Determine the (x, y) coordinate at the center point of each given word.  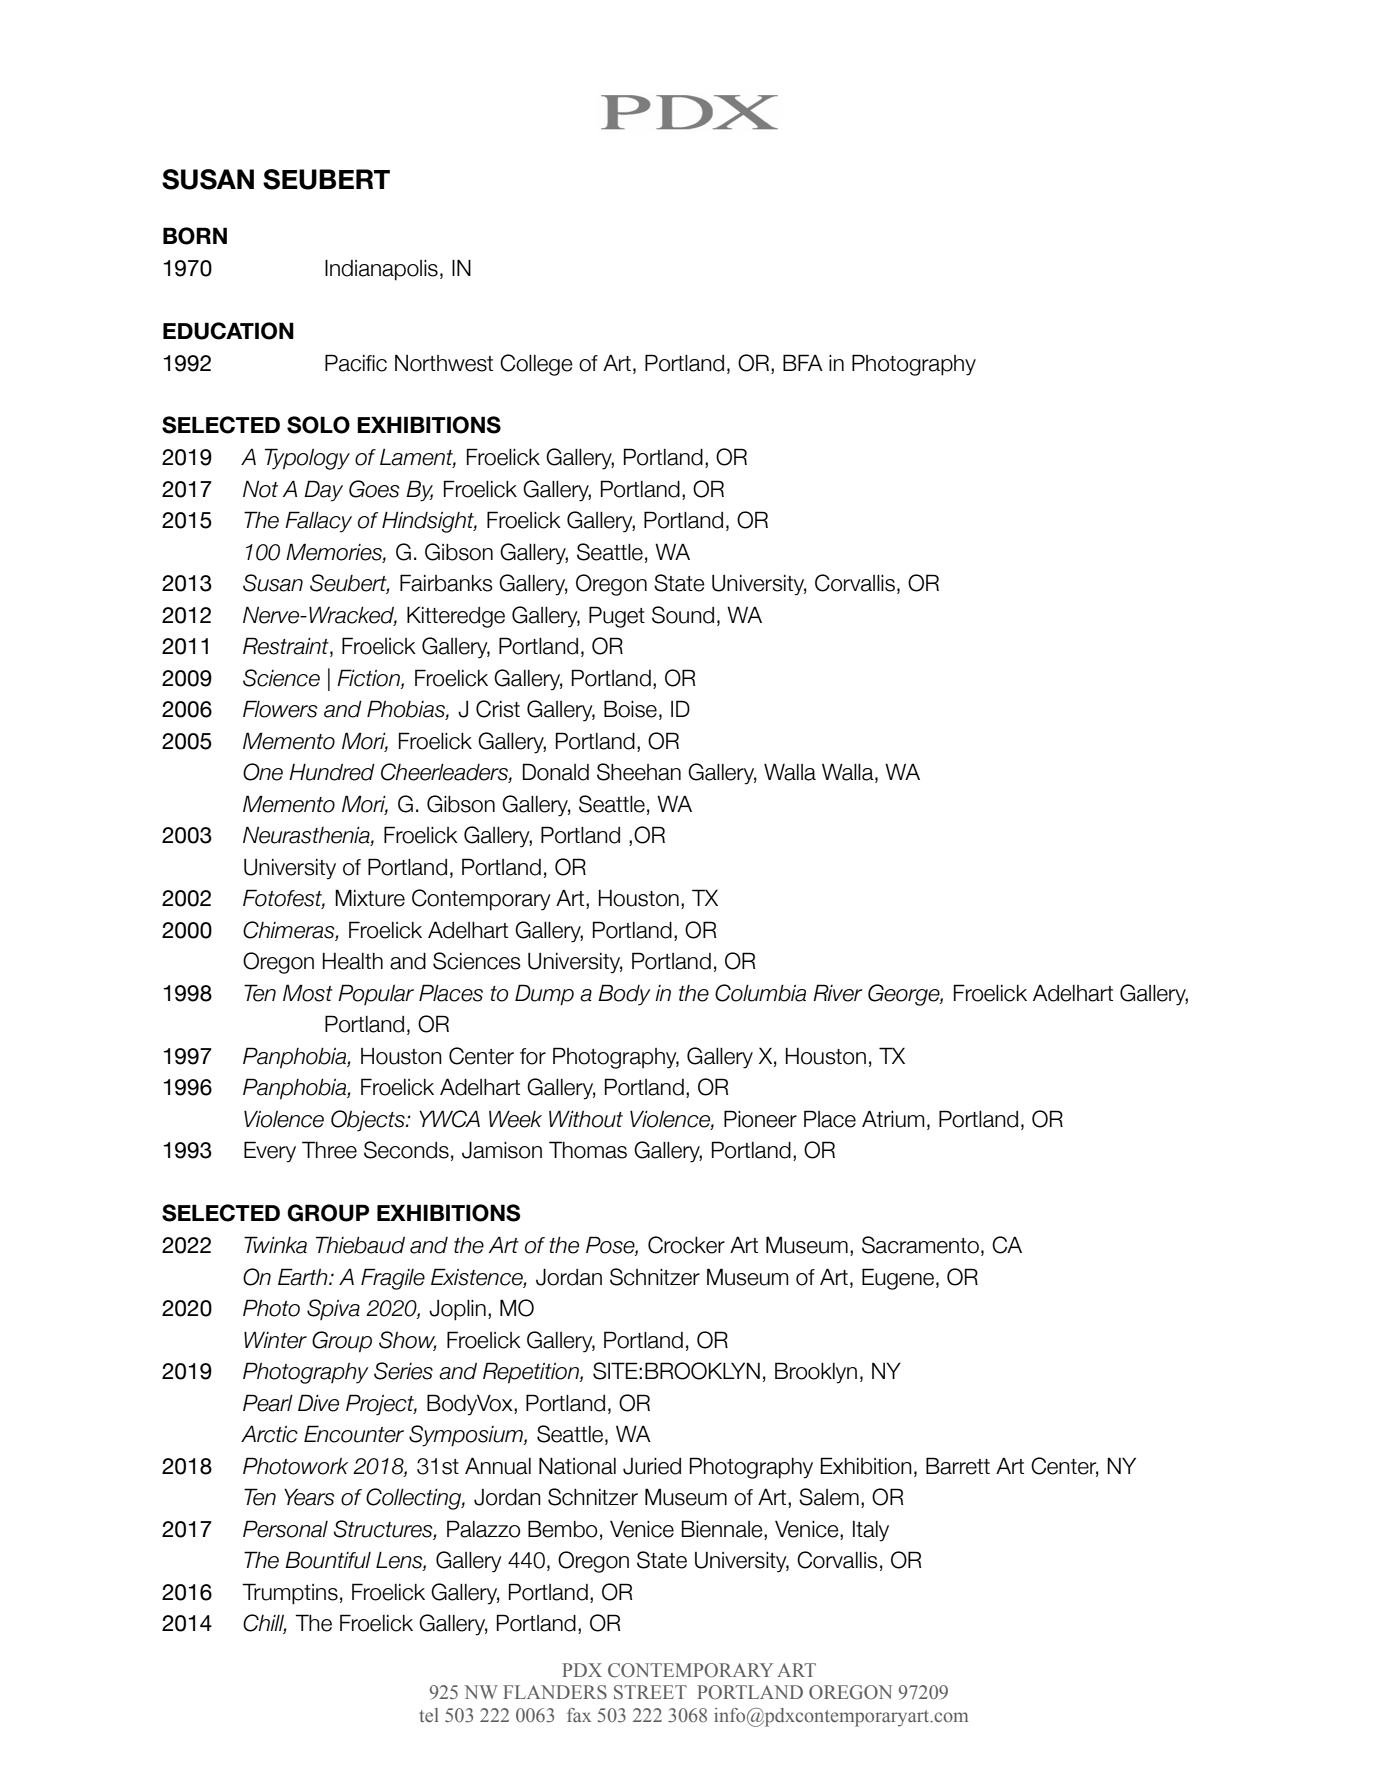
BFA (803, 362)
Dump (544, 995)
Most (308, 993)
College (536, 365)
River (838, 993)
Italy (871, 1531)
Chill (264, 1624)
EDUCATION (228, 331)
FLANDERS (555, 1692)
